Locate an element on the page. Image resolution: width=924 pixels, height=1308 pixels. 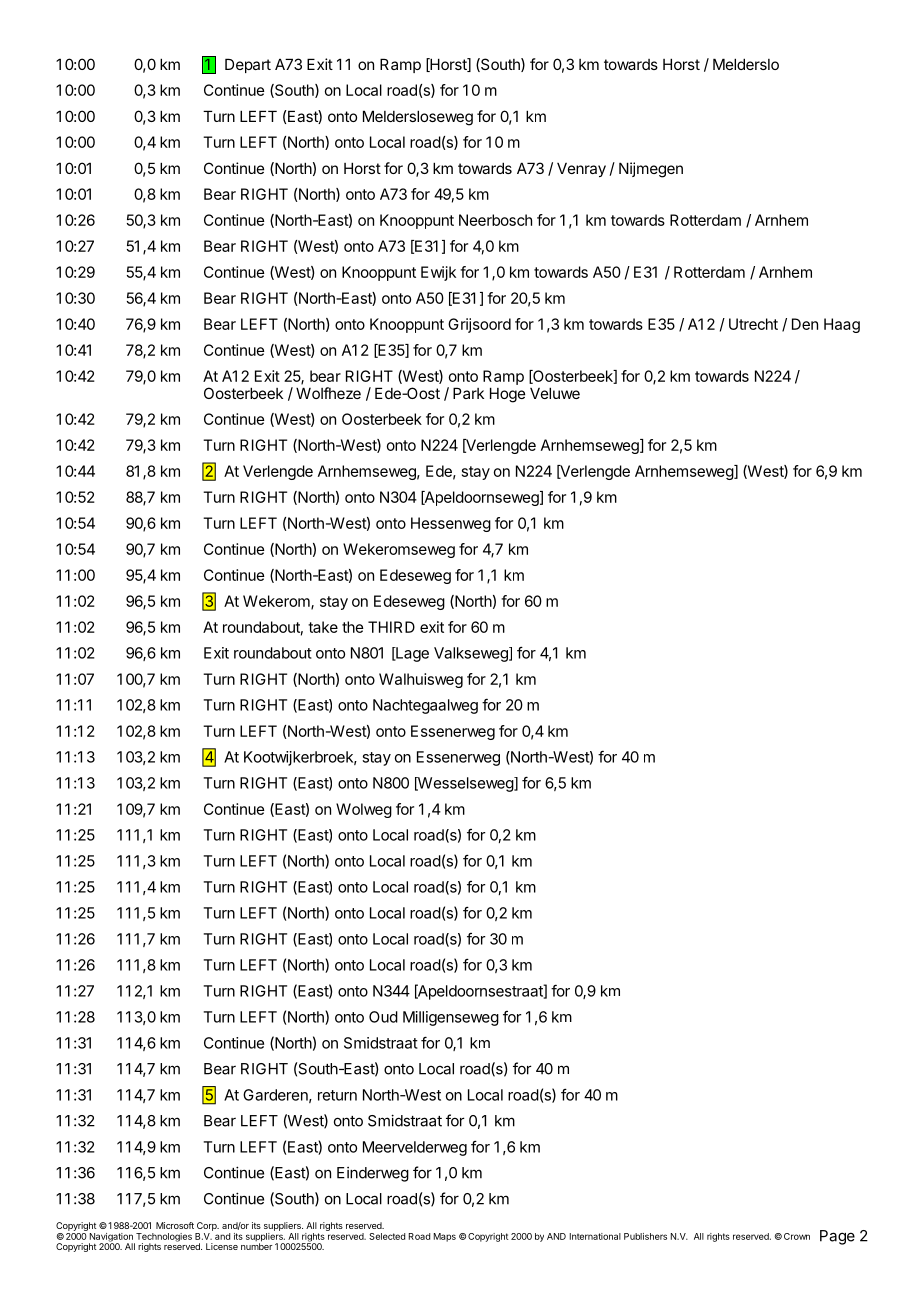
Oud is located at coordinates (383, 1017).
